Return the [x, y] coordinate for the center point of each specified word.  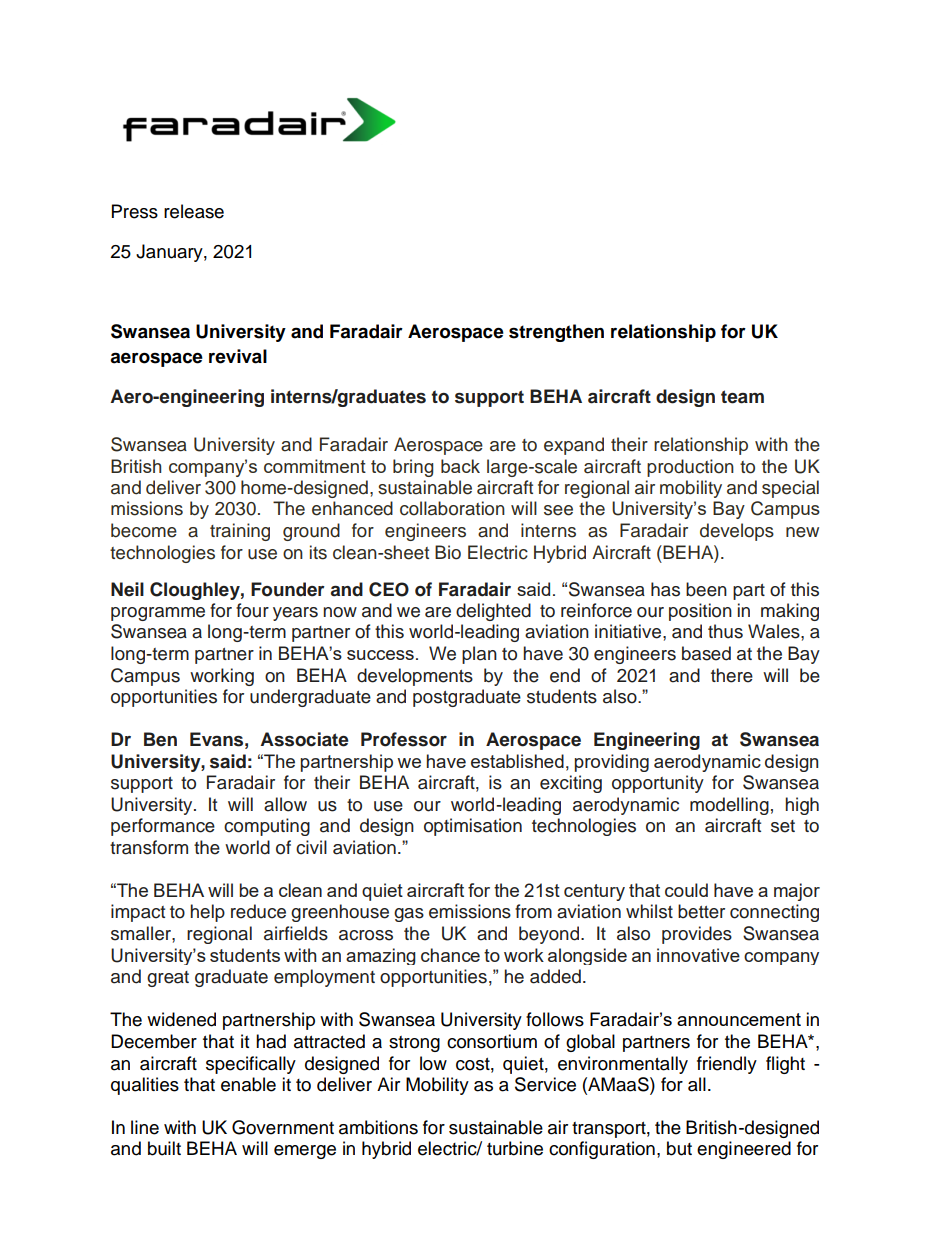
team [742, 397]
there [732, 675]
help [207, 913]
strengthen [556, 333]
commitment [315, 466]
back [460, 466]
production [690, 468]
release [194, 211]
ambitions [378, 1127]
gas [409, 915]
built [164, 1148]
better [701, 911]
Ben [160, 739]
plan [479, 655]
